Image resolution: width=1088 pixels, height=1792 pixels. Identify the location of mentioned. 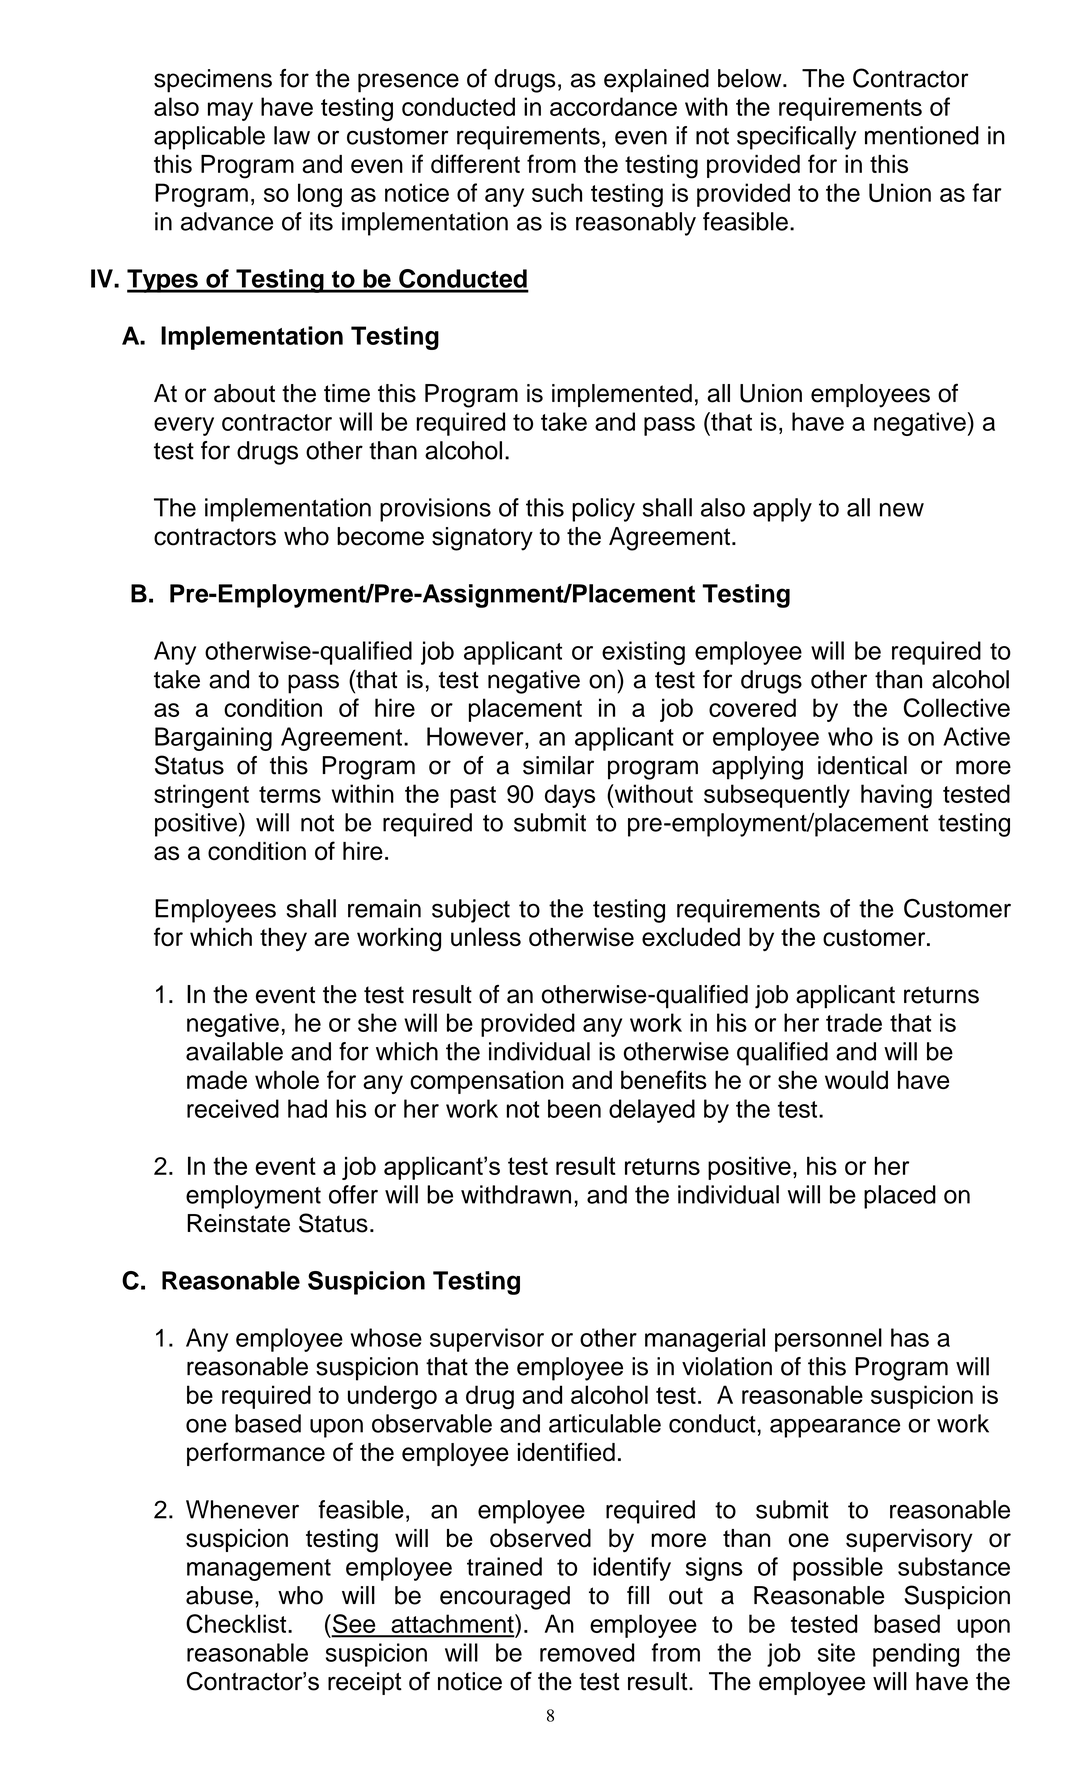
(922, 135).
